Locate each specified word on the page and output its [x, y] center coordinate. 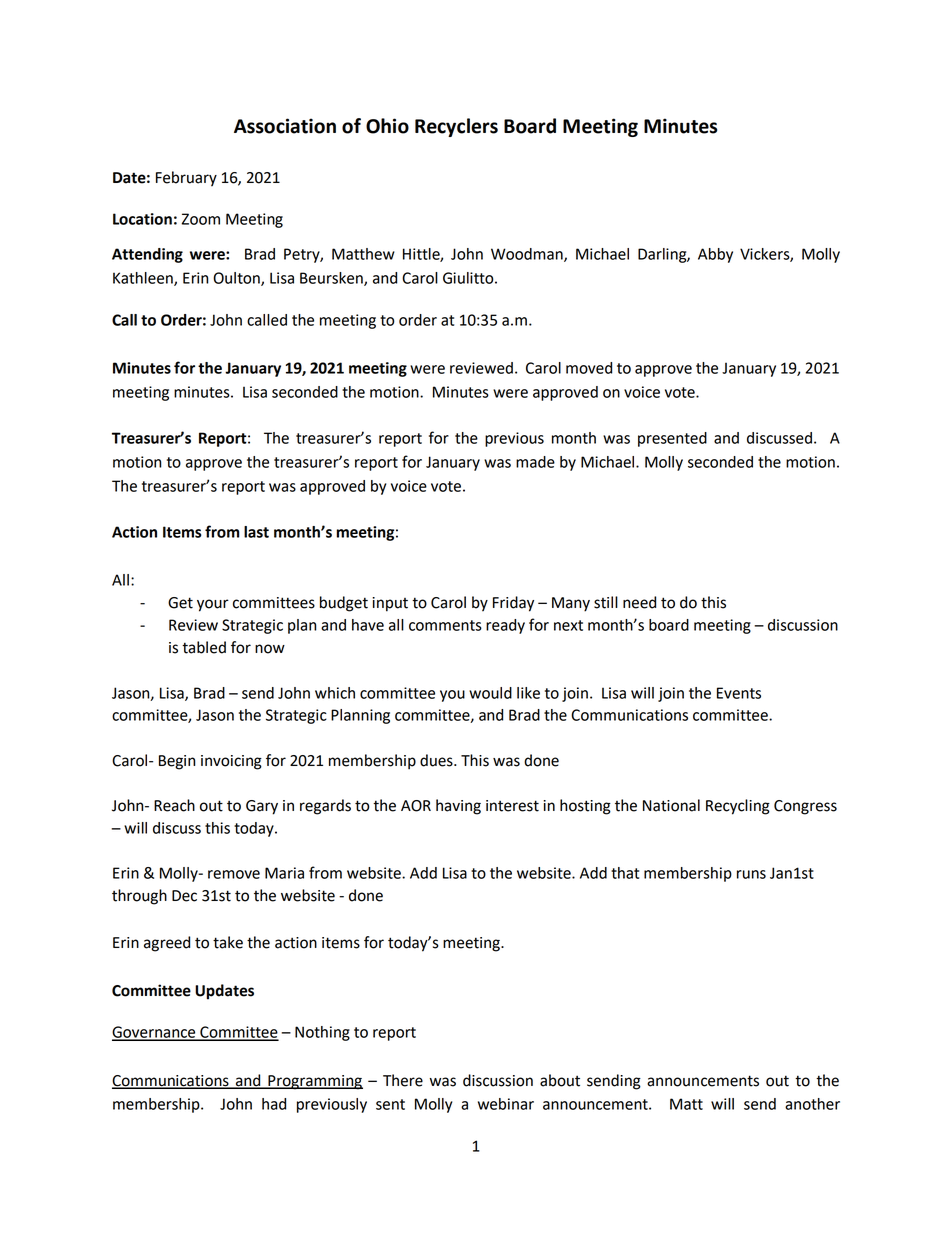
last [256, 532]
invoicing [231, 762]
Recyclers [456, 127]
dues [437, 760]
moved [589, 368]
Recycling [738, 807]
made [535, 462]
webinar [506, 1104]
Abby [715, 255]
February [186, 179]
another [812, 1104]
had [274, 1104]
